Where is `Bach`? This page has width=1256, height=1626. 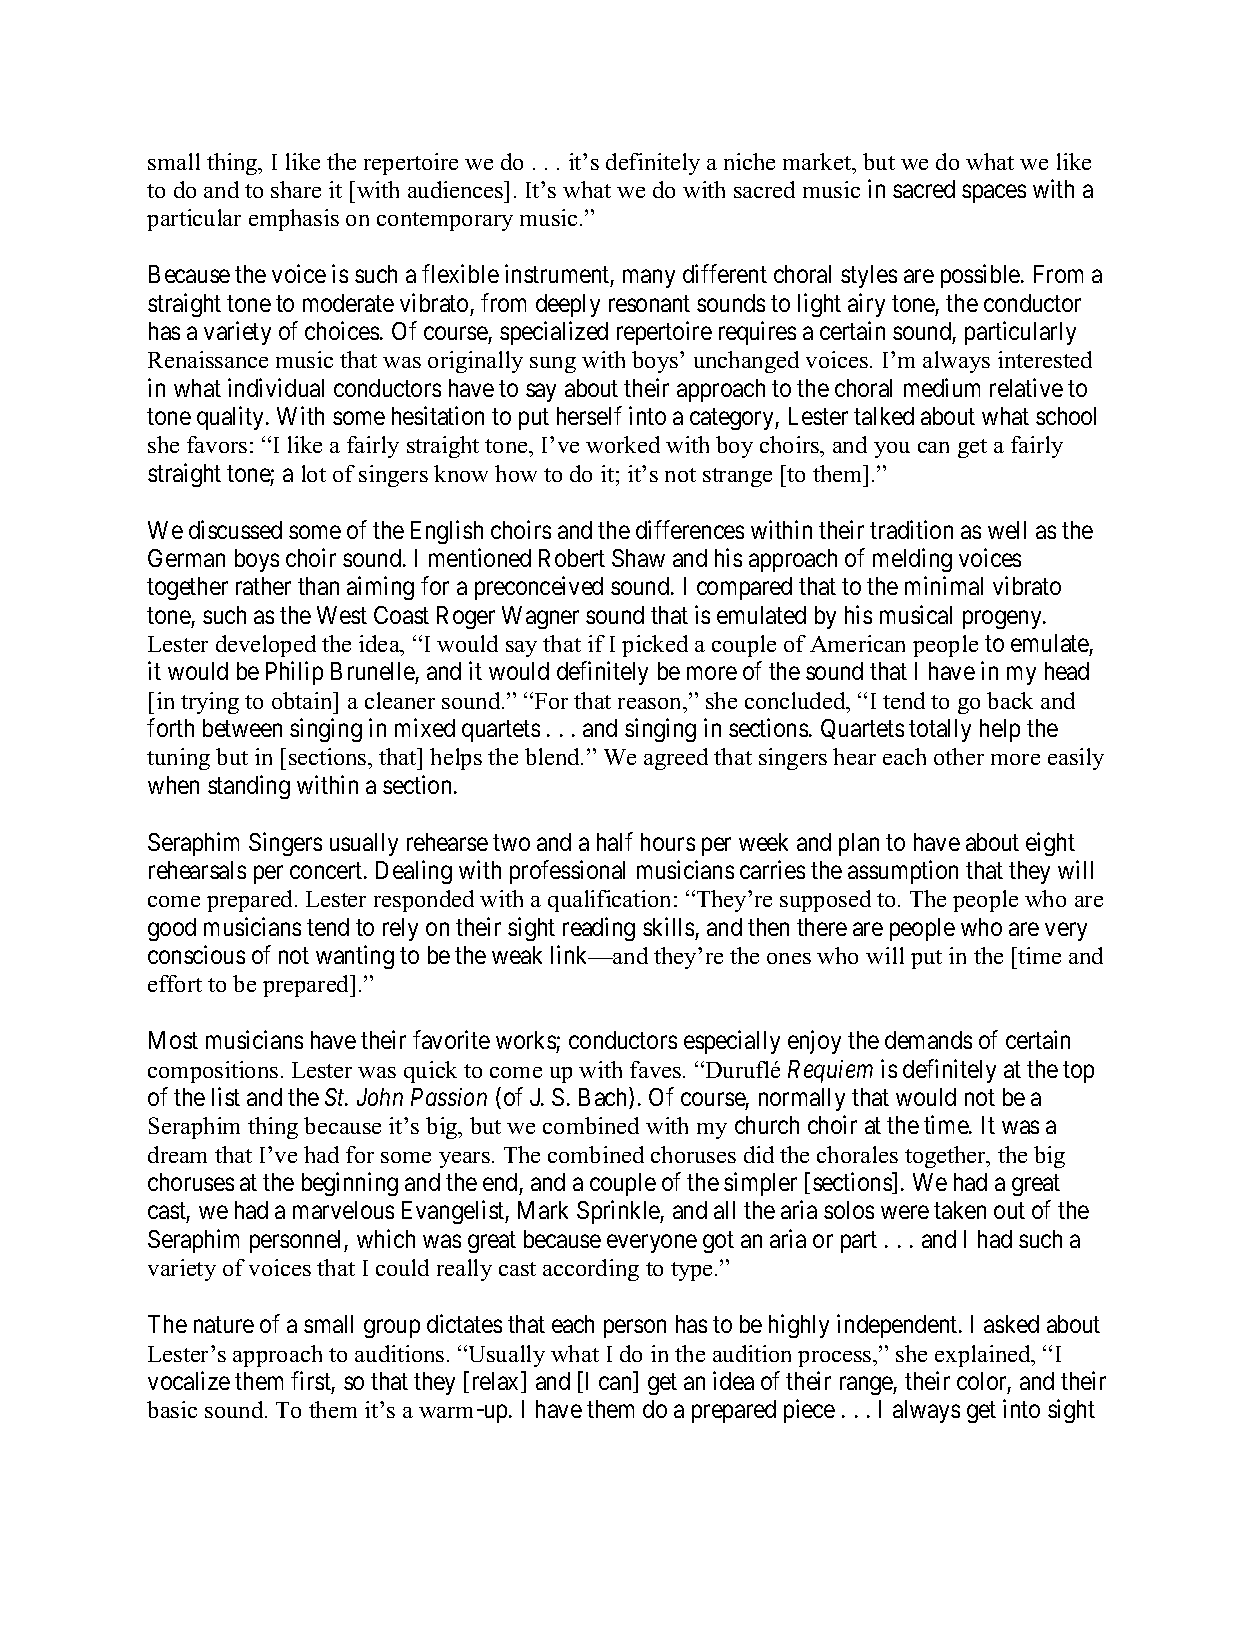
Bach is located at coordinates (604, 1098).
